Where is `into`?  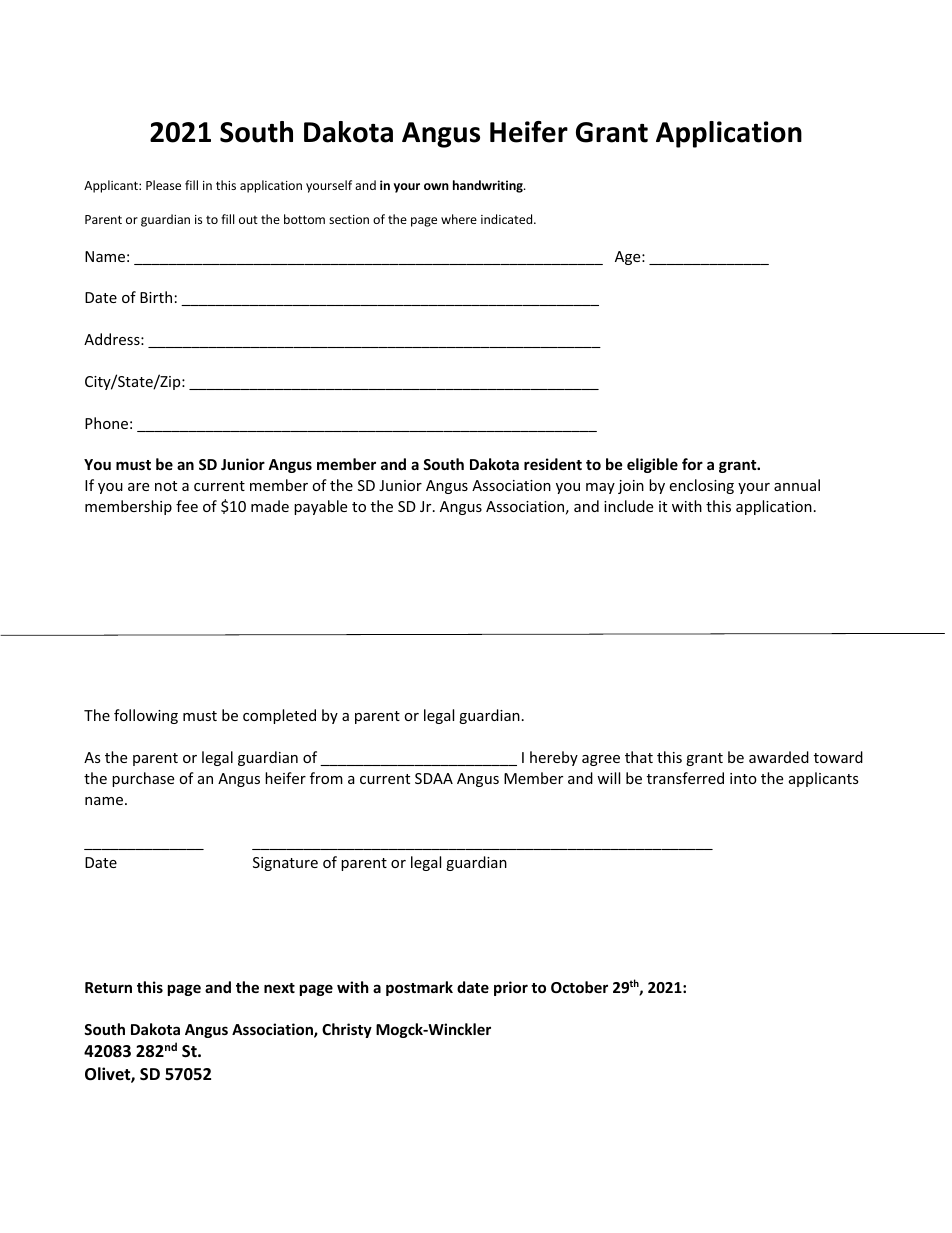
into is located at coordinates (743, 778).
